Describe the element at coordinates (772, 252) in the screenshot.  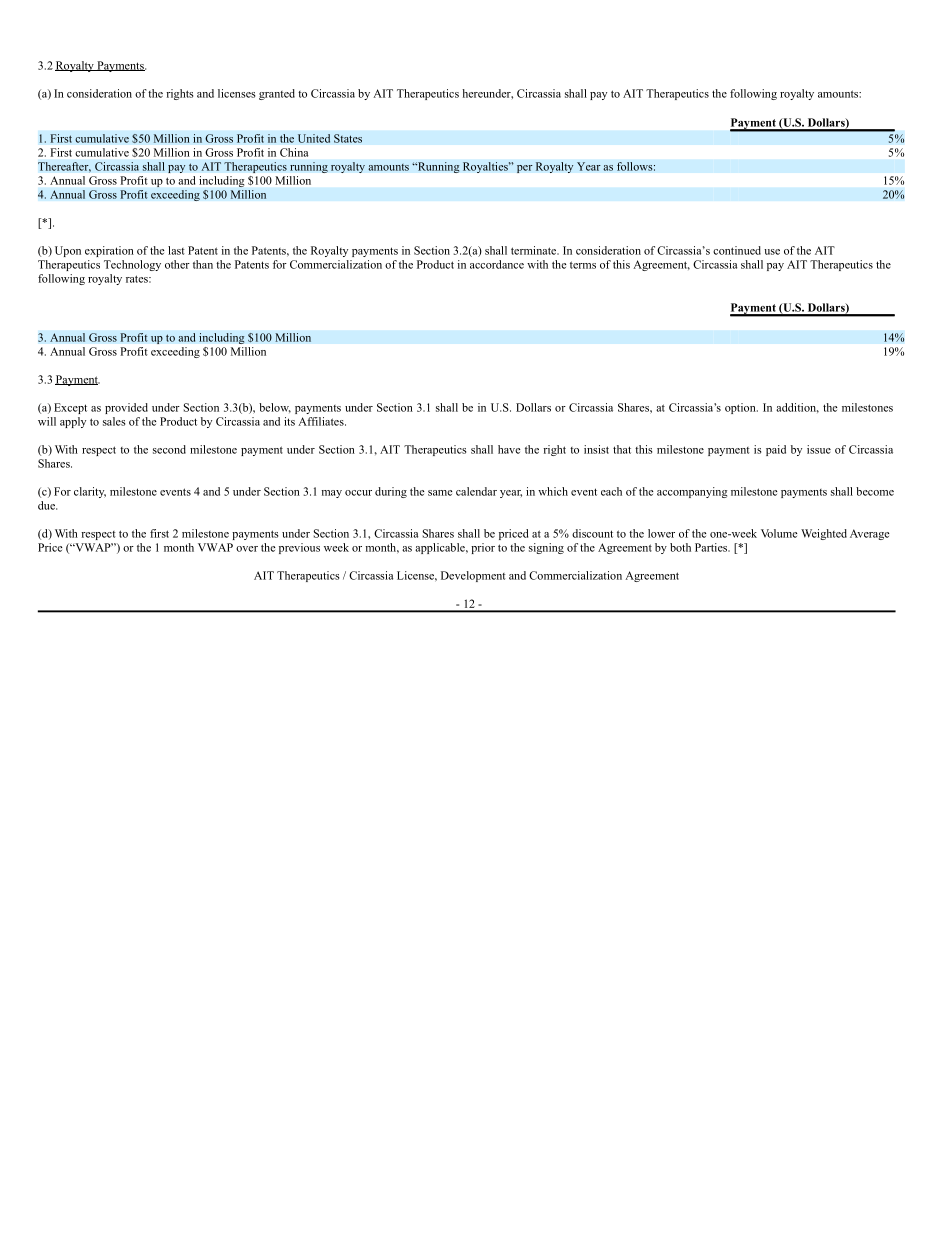
I see `use` at that location.
